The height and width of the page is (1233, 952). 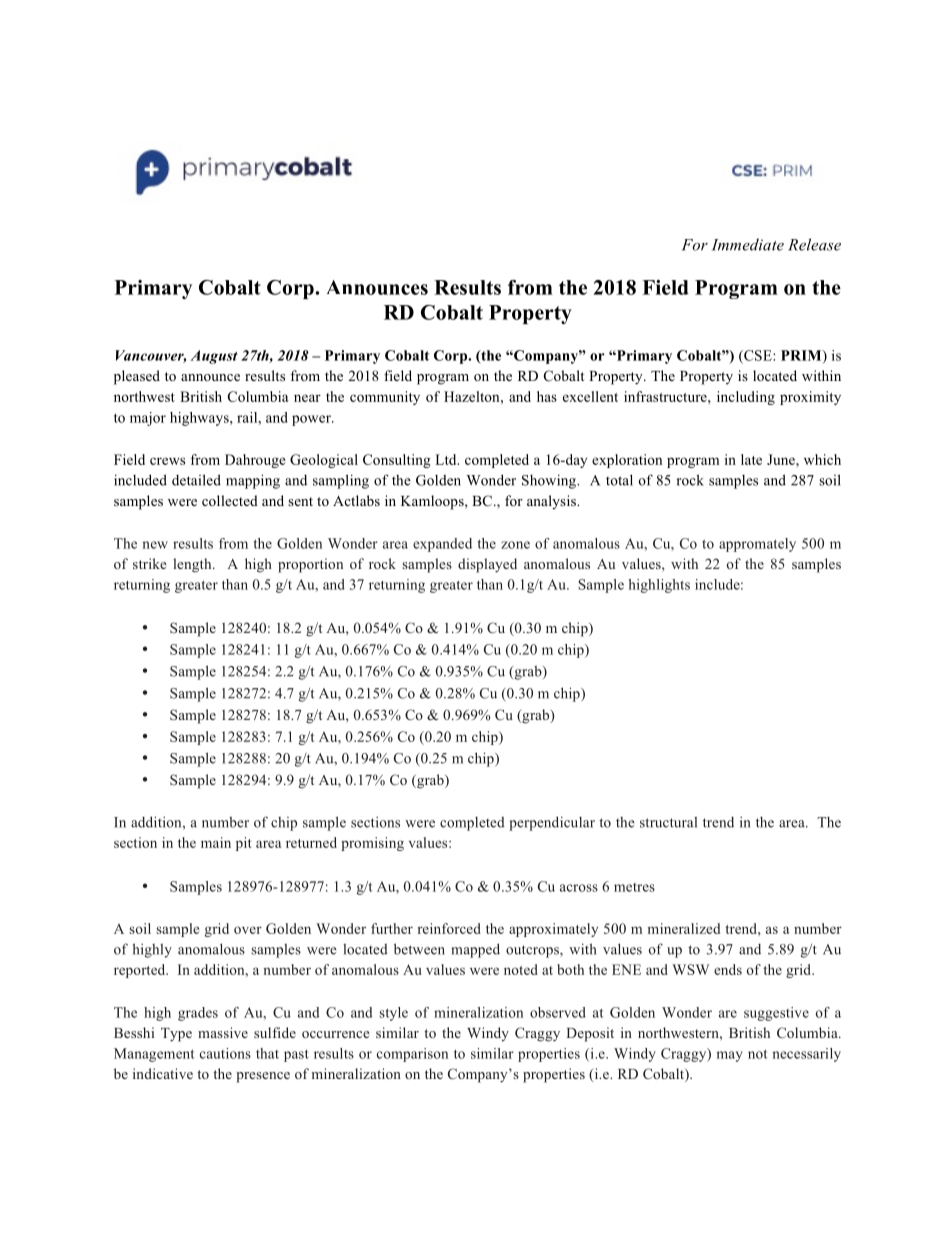 I want to click on may, so click(x=730, y=1056).
